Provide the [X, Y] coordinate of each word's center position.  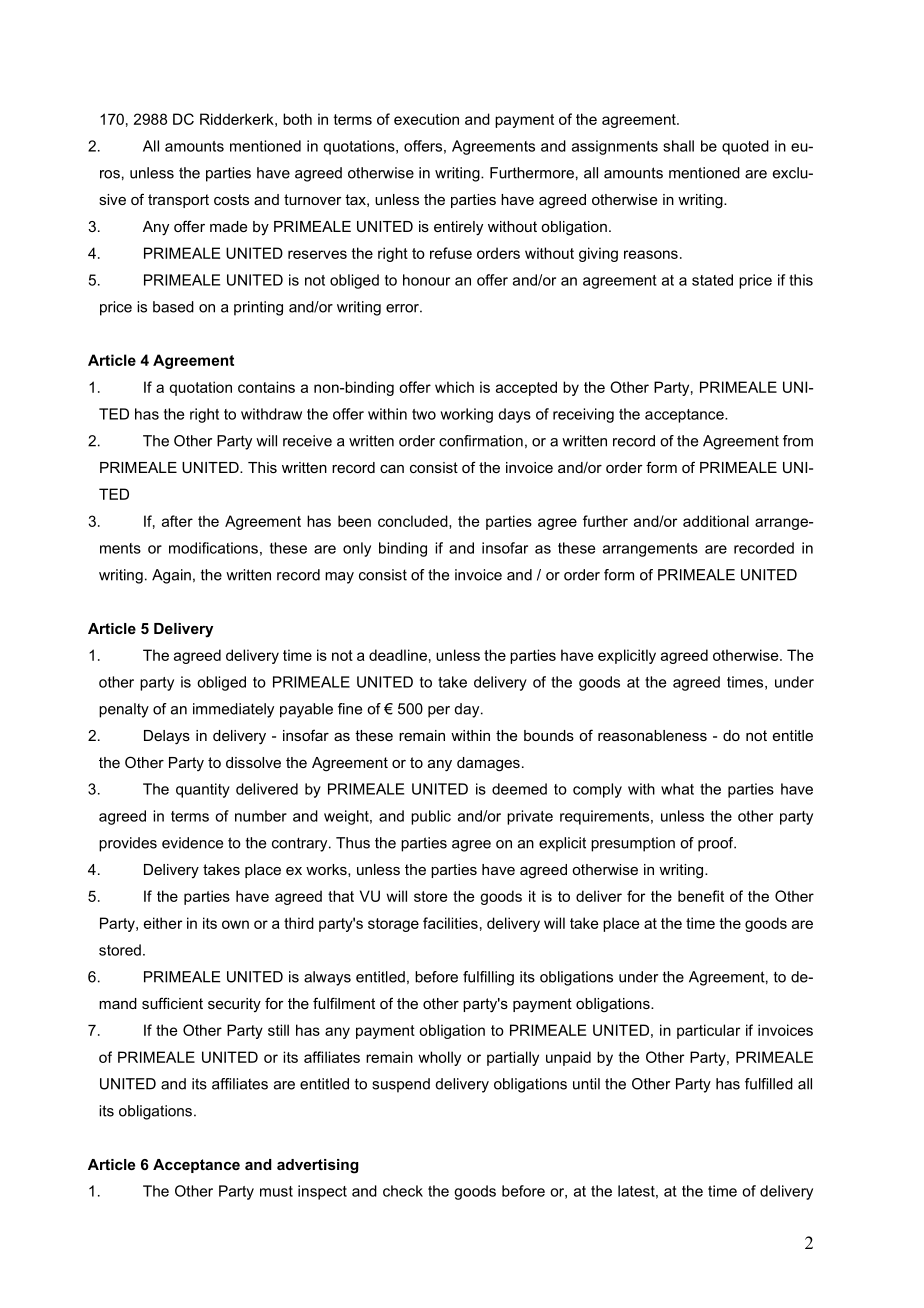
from [798, 441]
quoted [745, 147]
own [235, 924]
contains [266, 387]
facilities [450, 923]
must [276, 1191]
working [466, 415]
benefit [701, 896]
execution [426, 119]
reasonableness [652, 735]
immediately [233, 710]
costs [231, 199]
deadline [398, 655]
